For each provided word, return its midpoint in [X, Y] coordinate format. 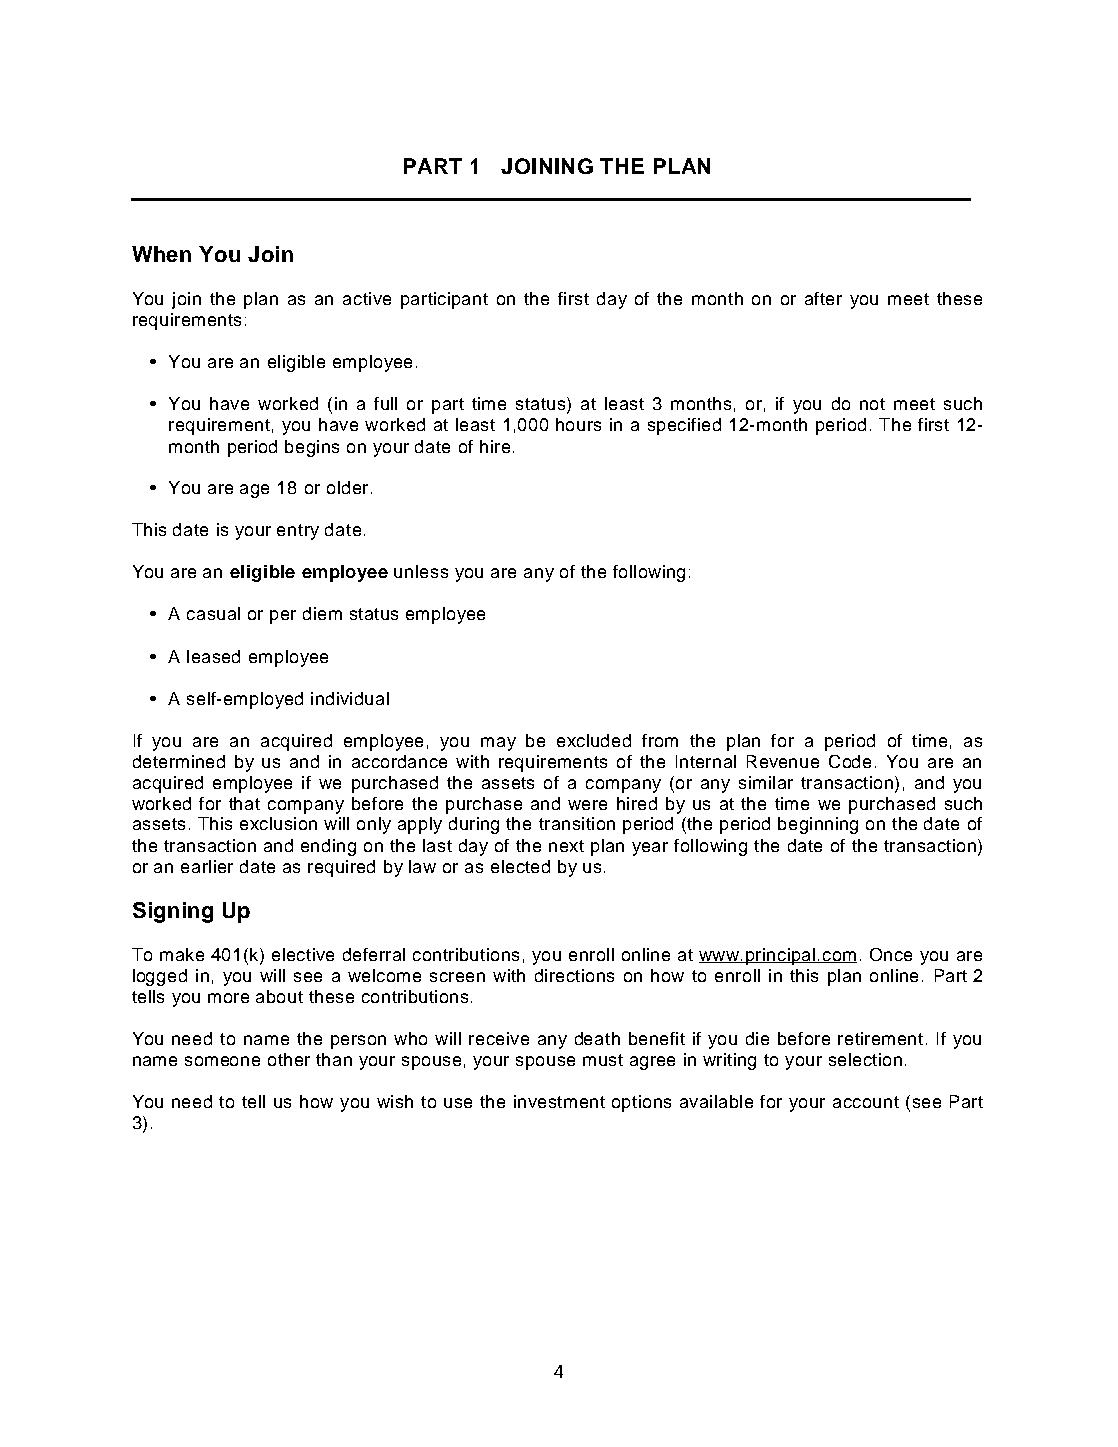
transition [577, 823]
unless [421, 571]
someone [222, 1061]
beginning [818, 825]
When [161, 254]
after [823, 298]
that [244, 803]
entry [298, 532]
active [367, 298]
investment [559, 1101]
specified [684, 426]
